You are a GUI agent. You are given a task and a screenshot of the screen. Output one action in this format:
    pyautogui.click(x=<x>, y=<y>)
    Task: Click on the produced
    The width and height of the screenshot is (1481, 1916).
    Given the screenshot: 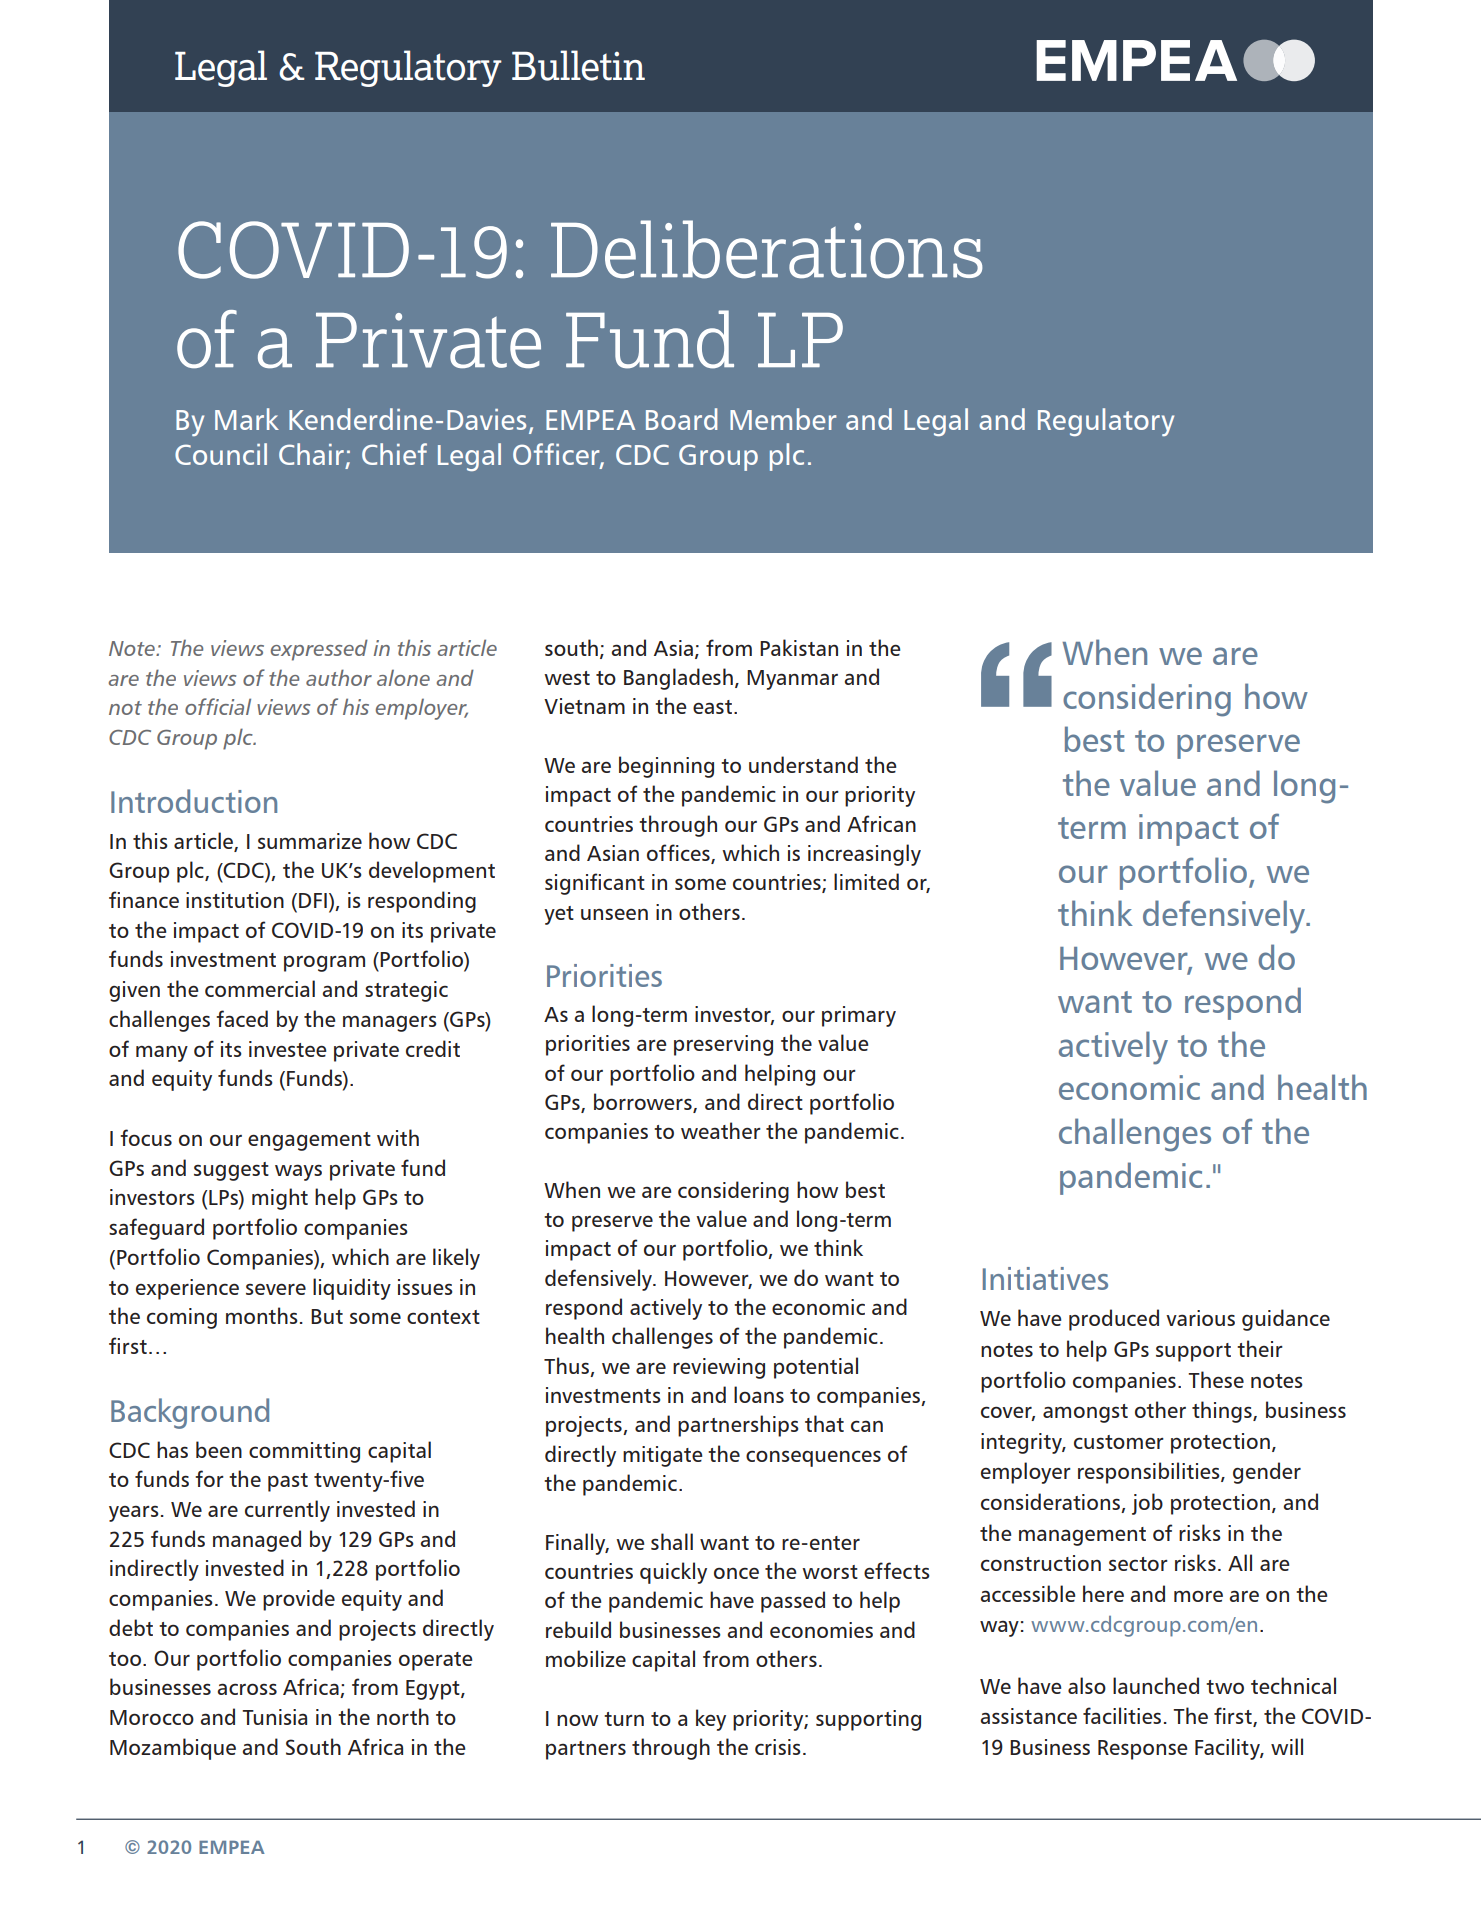 What is the action you would take?
    pyautogui.click(x=1114, y=1320)
